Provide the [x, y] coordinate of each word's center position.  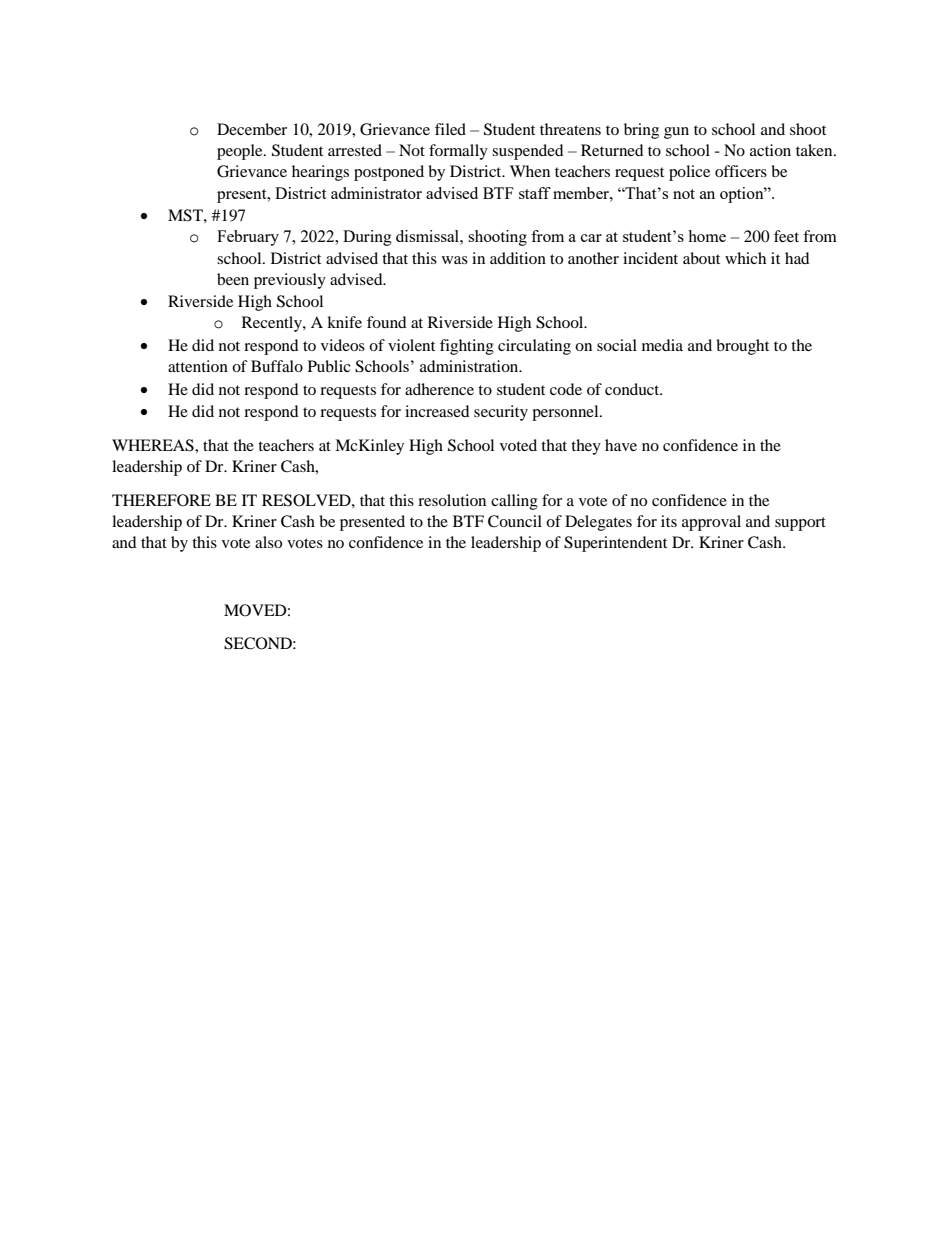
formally [458, 152]
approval [711, 523]
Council [515, 521]
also [268, 542]
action [770, 150]
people [241, 152]
